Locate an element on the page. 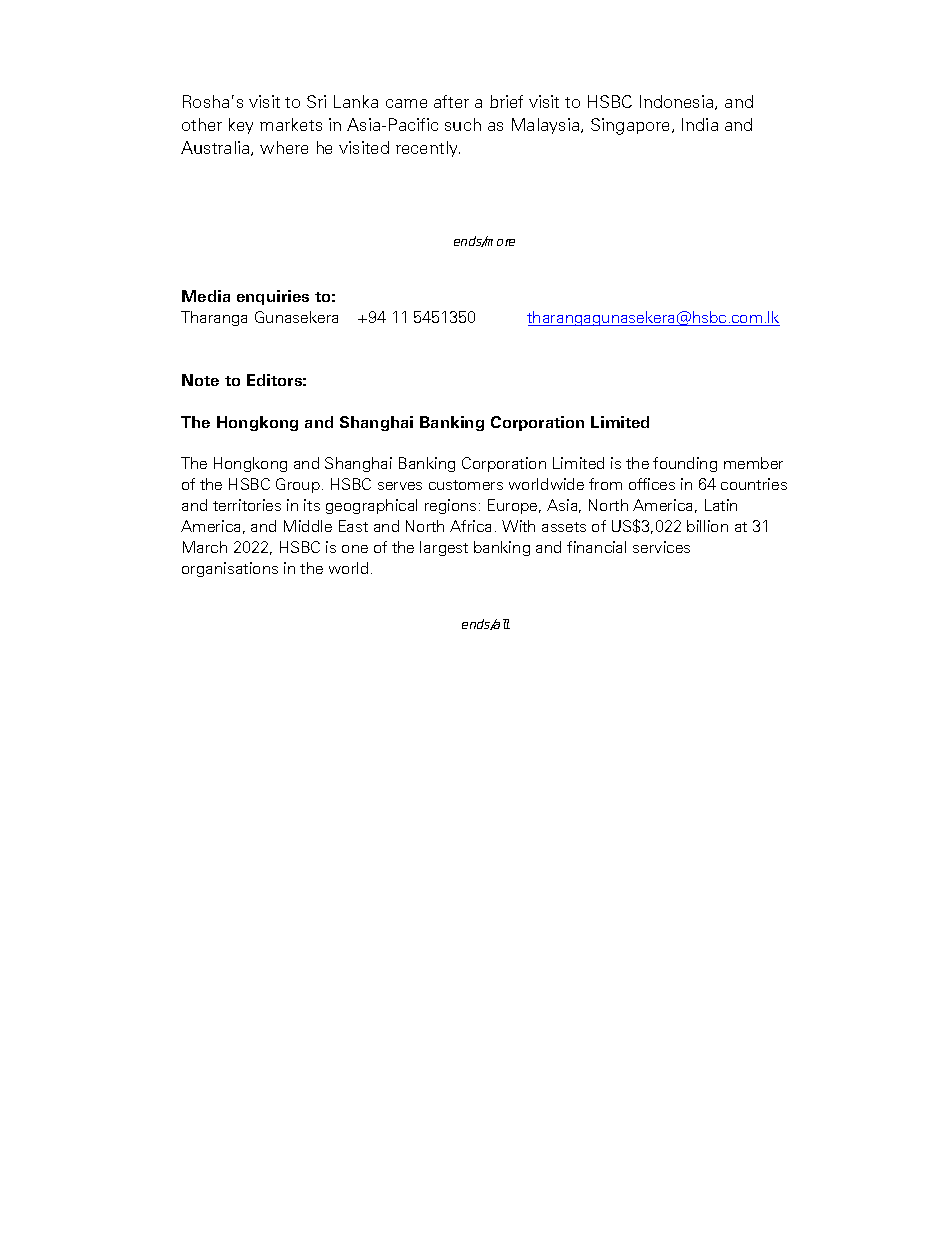 The image size is (952, 1233). largest is located at coordinates (444, 548).
